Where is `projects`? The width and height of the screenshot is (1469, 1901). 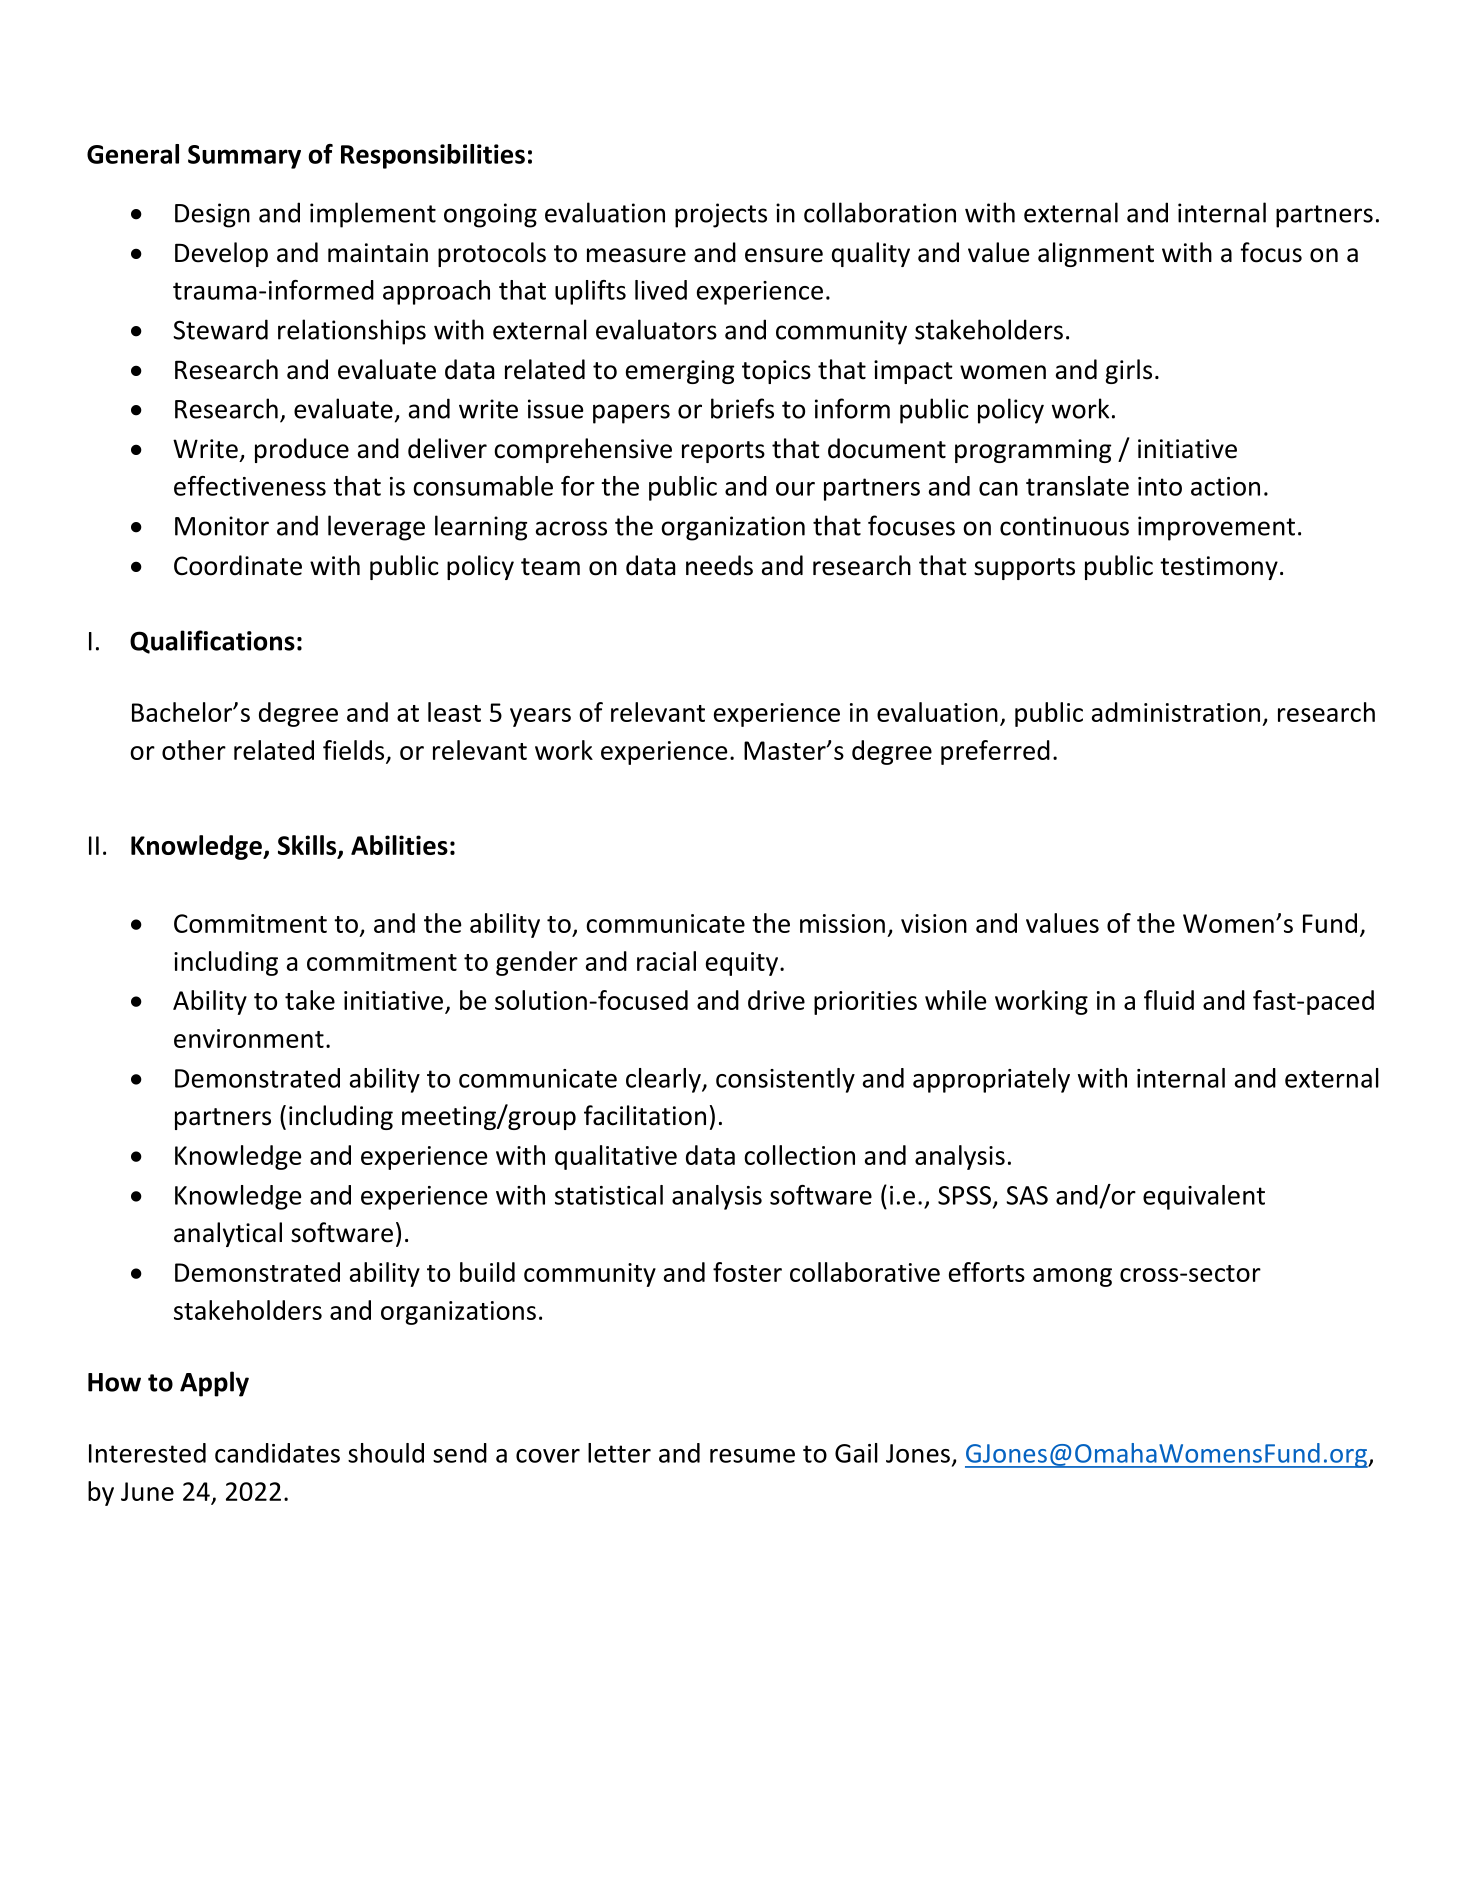 projects is located at coordinates (721, 215).
